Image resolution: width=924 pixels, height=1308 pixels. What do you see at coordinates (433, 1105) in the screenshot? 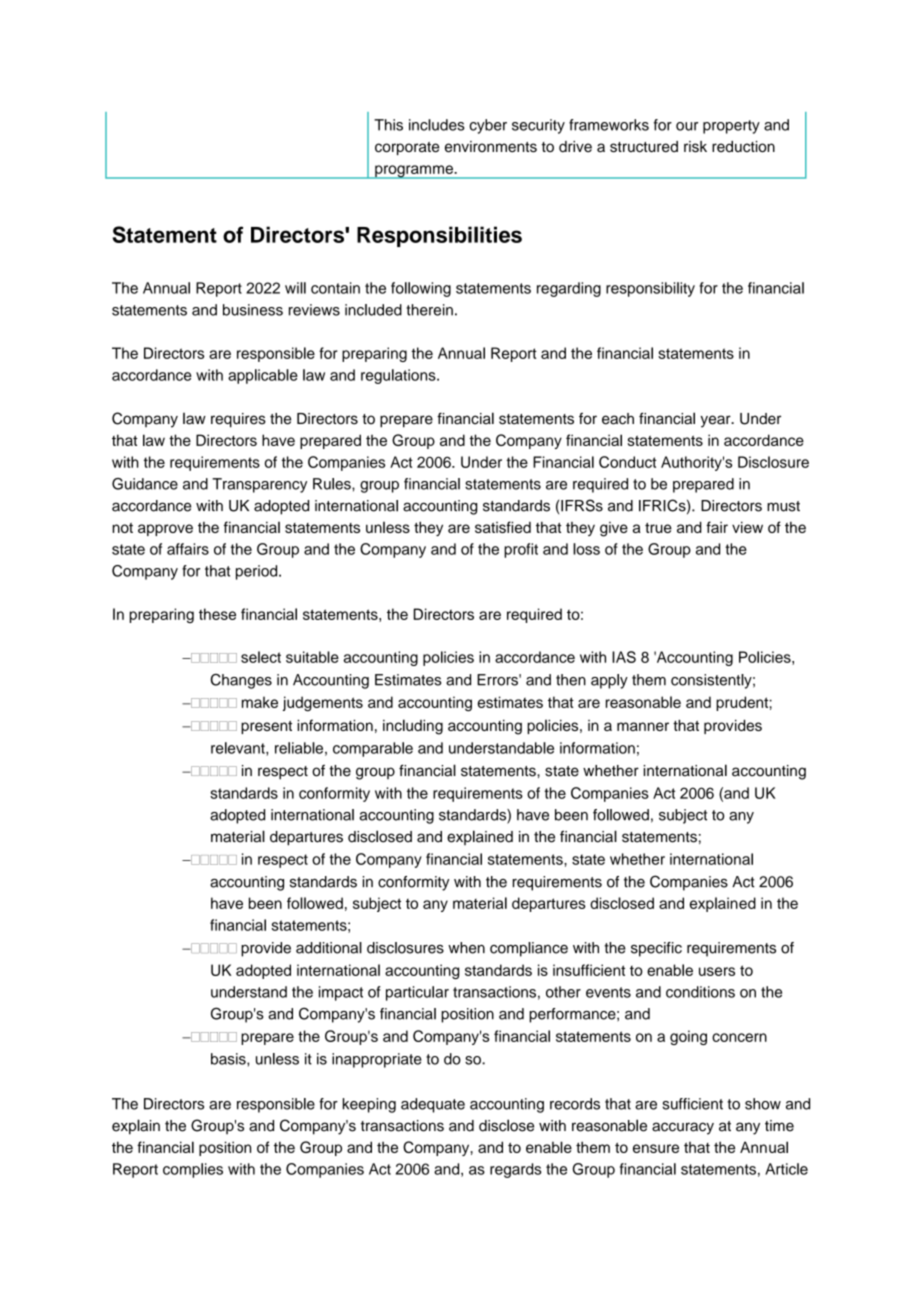
I see `adequate` at bounding box center [433, 1105].
